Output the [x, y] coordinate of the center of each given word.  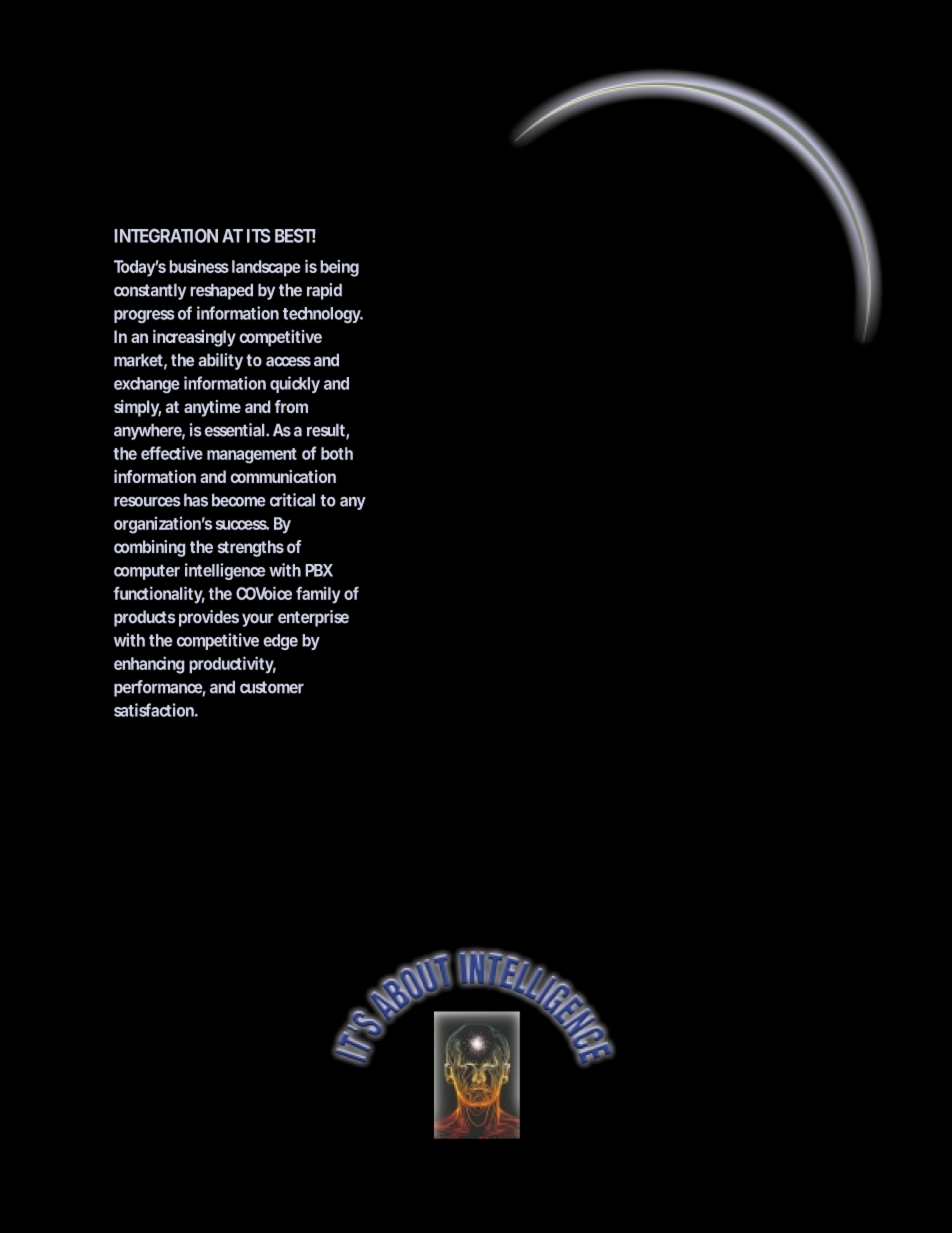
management [252, 456]
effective [172, 453]
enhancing [149, 665]
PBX [319, 570]
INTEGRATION [166, 235]
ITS [259, 235]
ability [220, 361]
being [339, 268]
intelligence [225, 571]
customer [272, 687]
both [337, 453]
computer [147, 572]
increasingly [194, 338]
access [288, 361]
